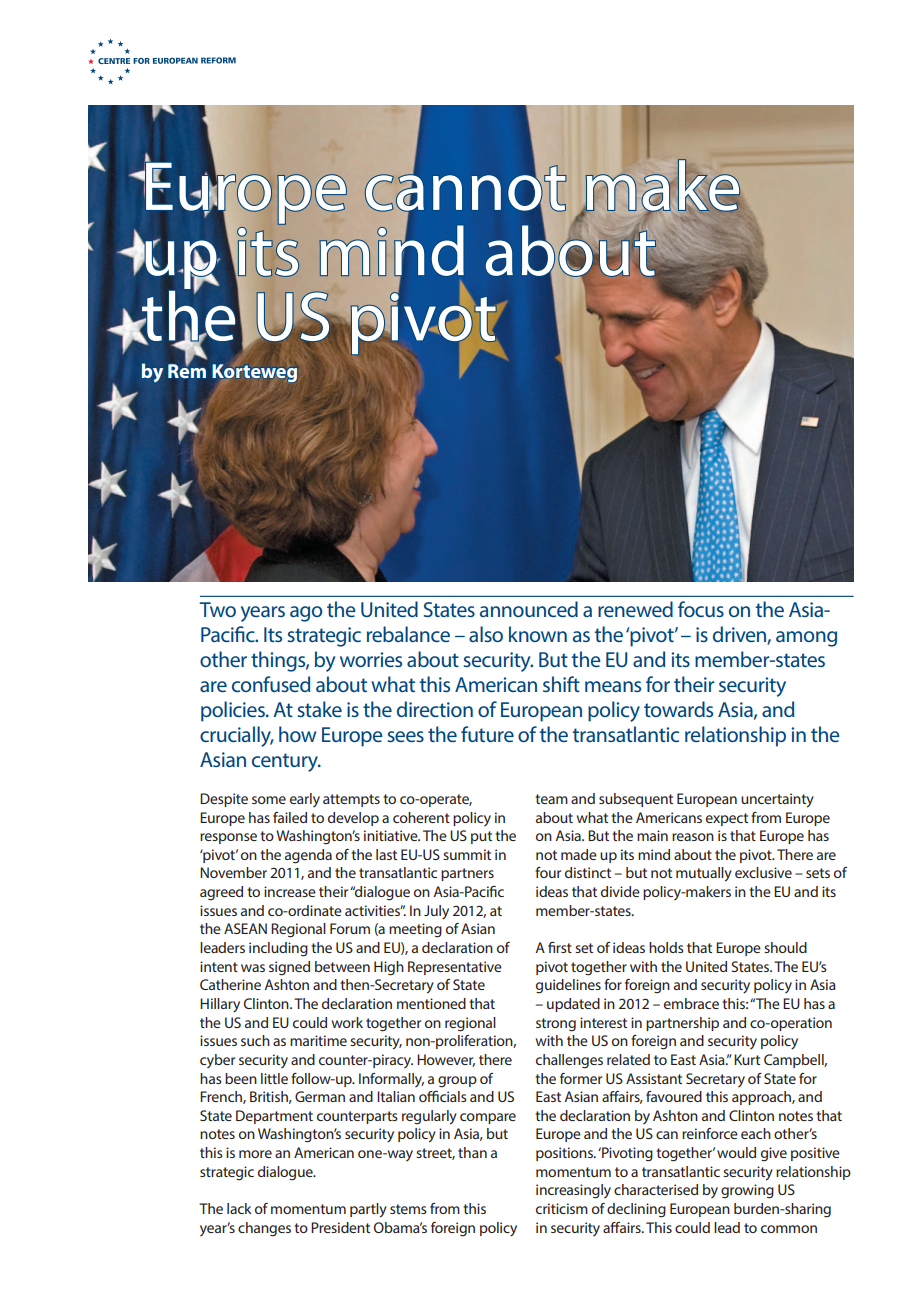 The height and width of the screenshot is (1308, 924). Describe the element at coordinates (306, 614) in the screenshot. I see `ago` at that location.
